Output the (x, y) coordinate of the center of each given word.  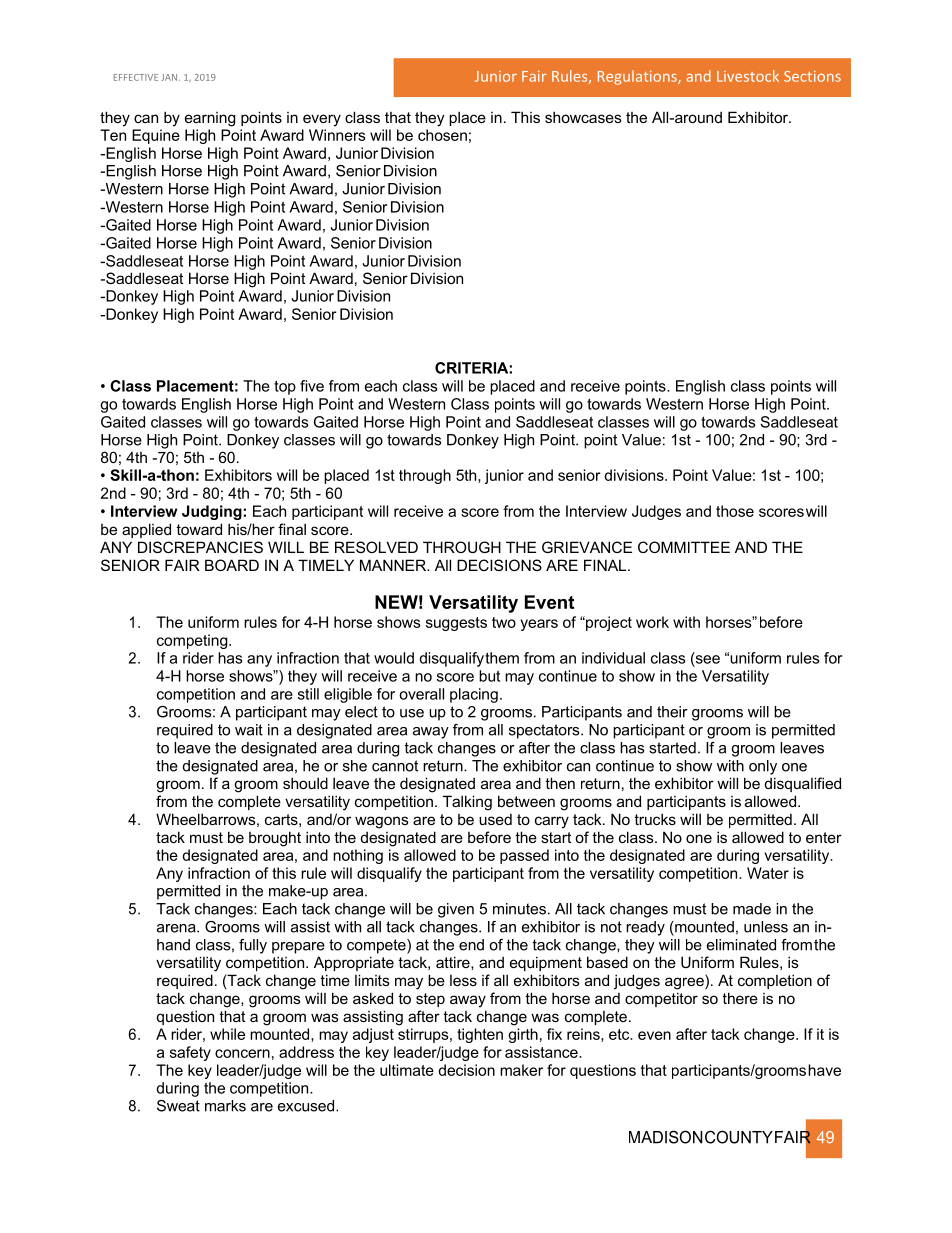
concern (242, 1053)
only (763, 767)
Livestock (748, 76)
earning (210, 119)
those (735, 511)
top (285, 387)
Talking (467, 803)
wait (249, 730)
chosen (442, 135)
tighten (480, 1035)
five (312, 386)
